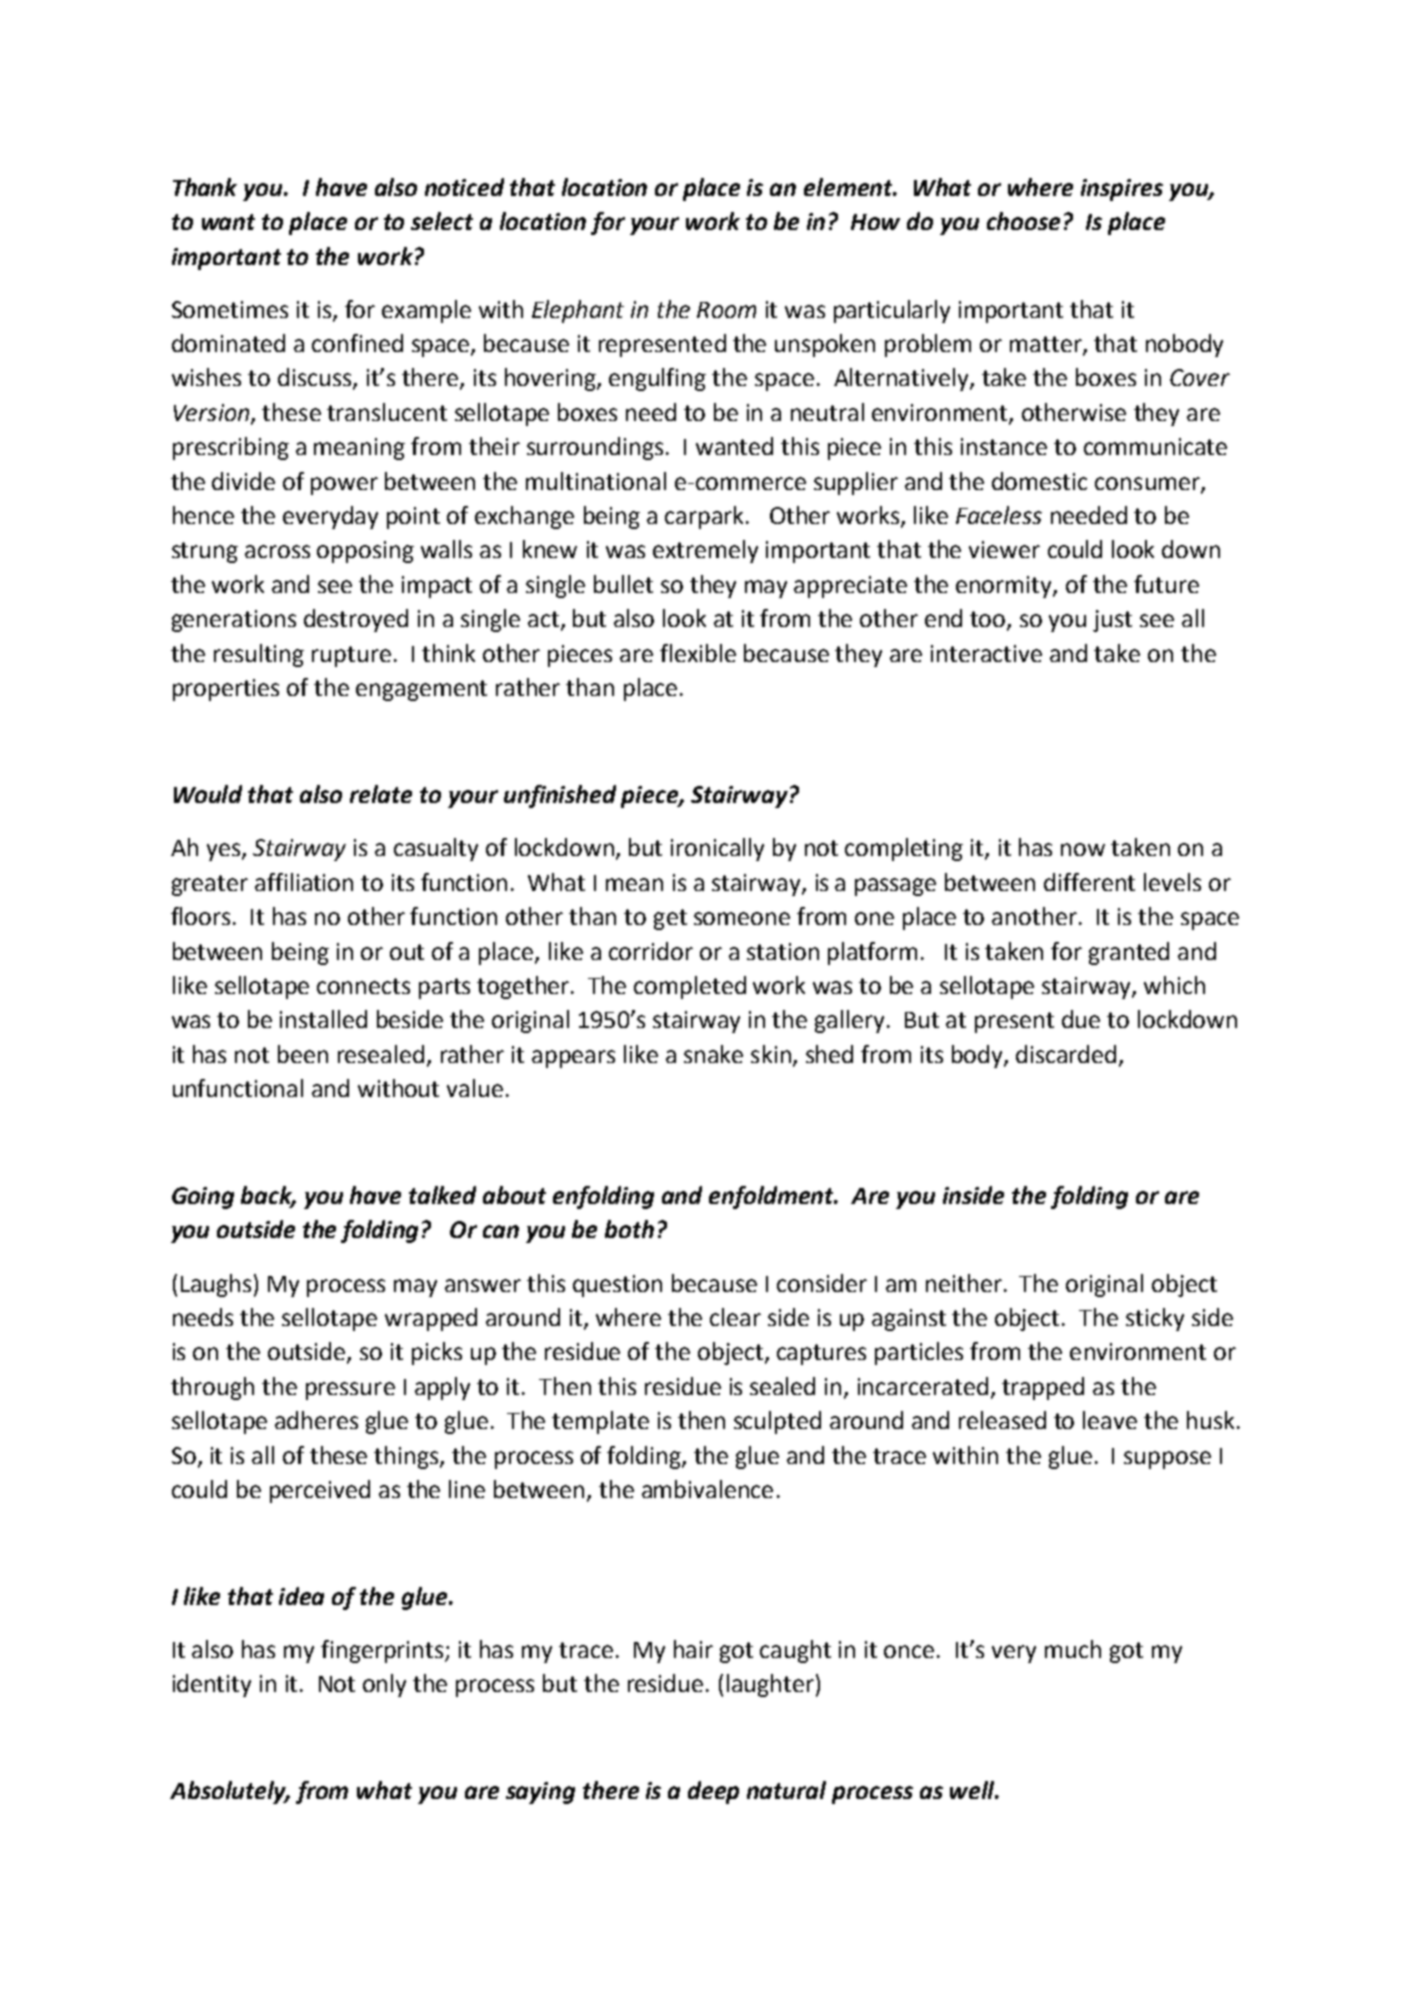 Image resolution: width=1413 pixels, height=1998 pixels. Describe the element at coordinates (384, 1685) in the screenshot. I see `only` at that location.
